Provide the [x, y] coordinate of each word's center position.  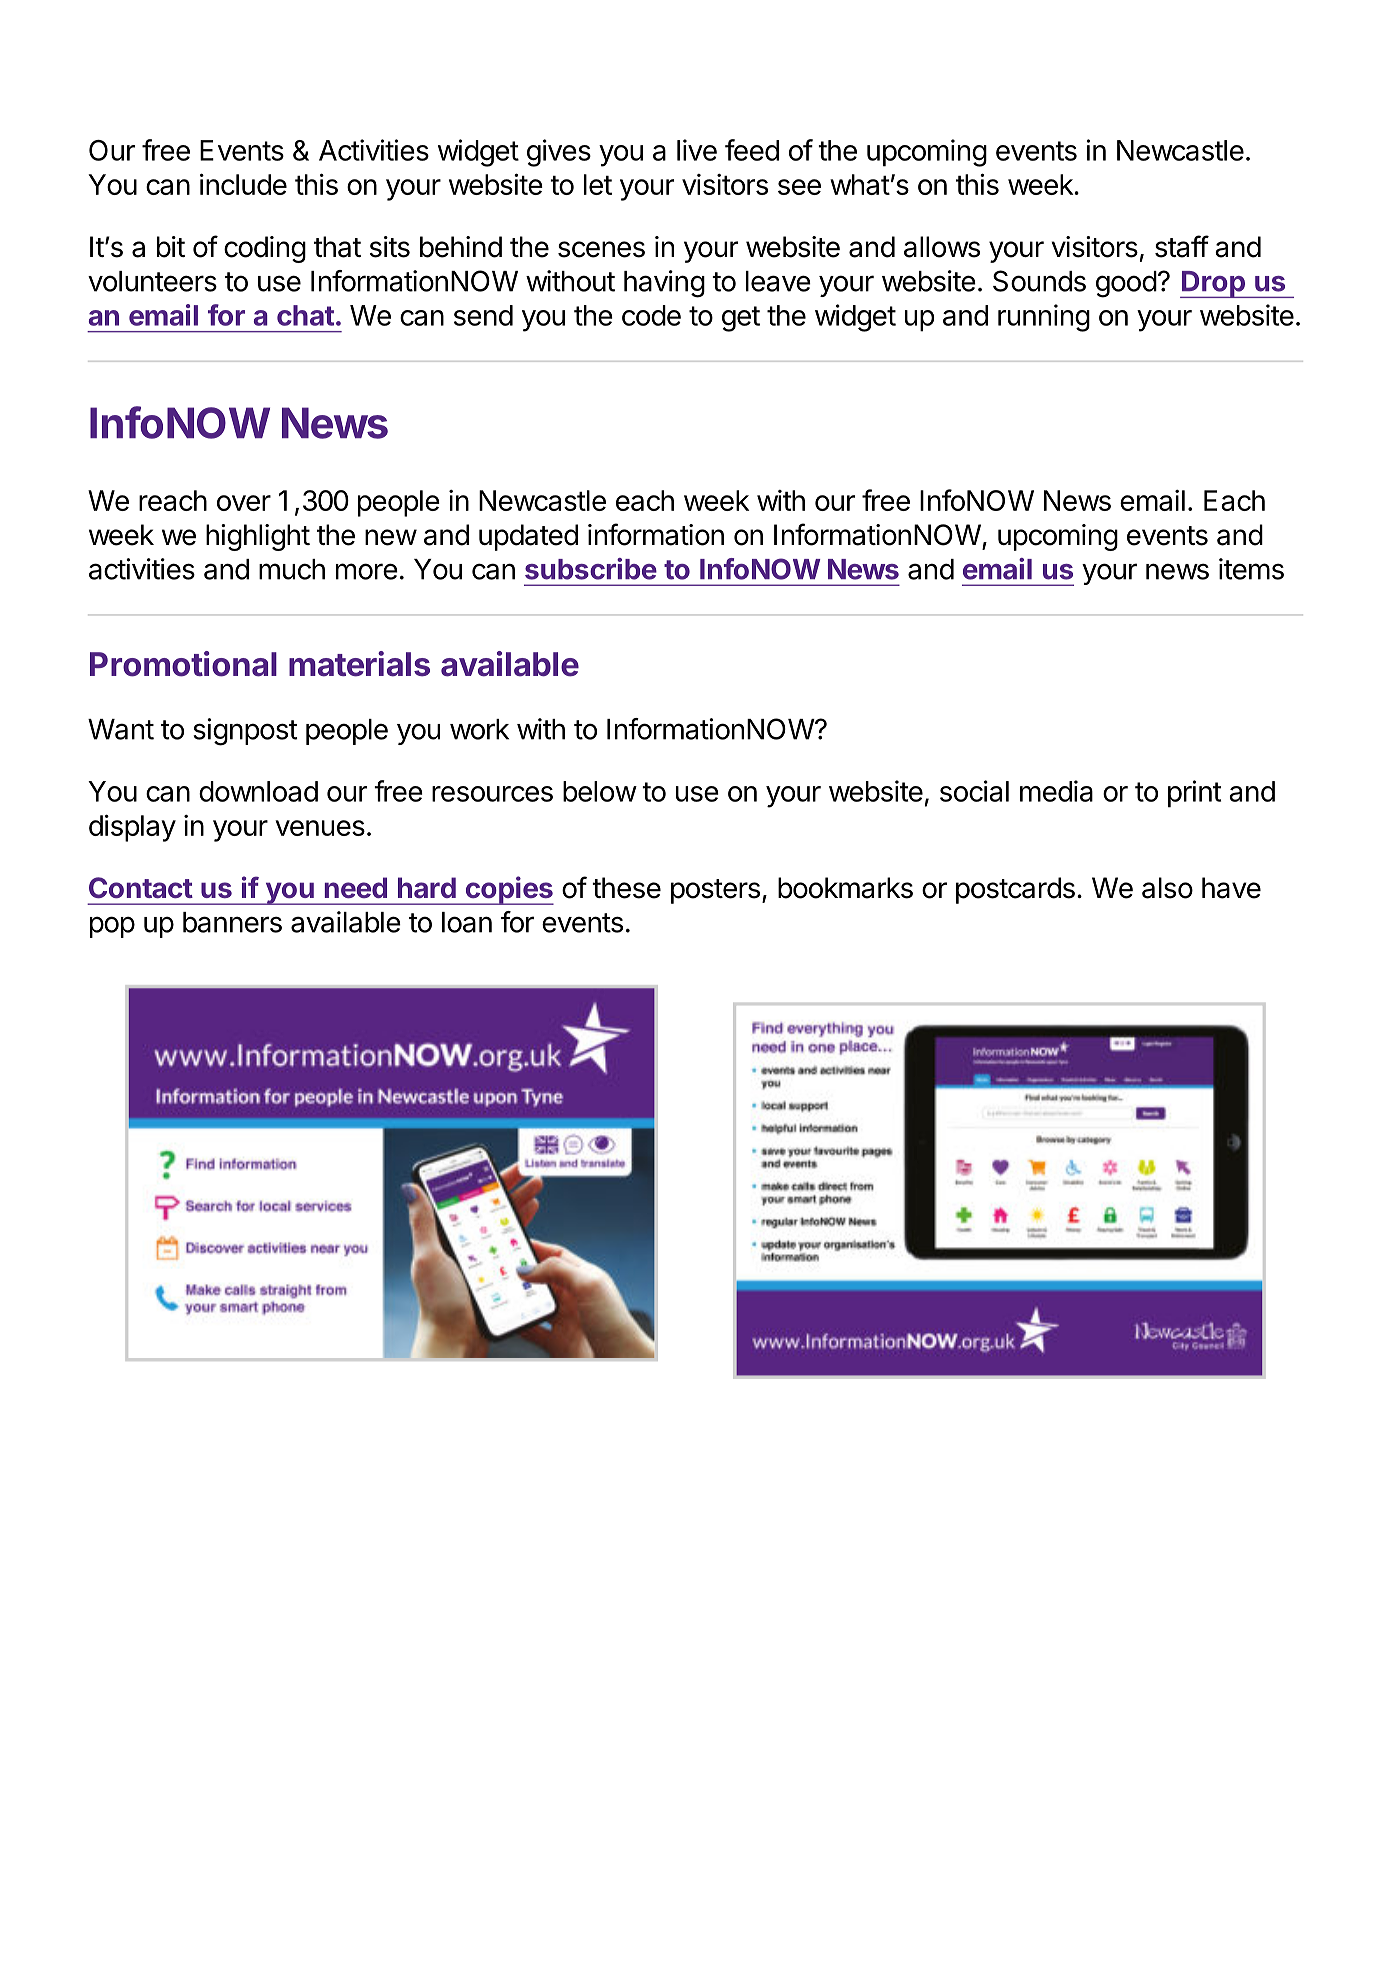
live [697, 150]
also [1167, 888]
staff [1182, 246]
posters [715, 891]
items [1251, 569]
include [243, 184]
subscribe [591, 569]
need [356, 887]
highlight [258, 537]
